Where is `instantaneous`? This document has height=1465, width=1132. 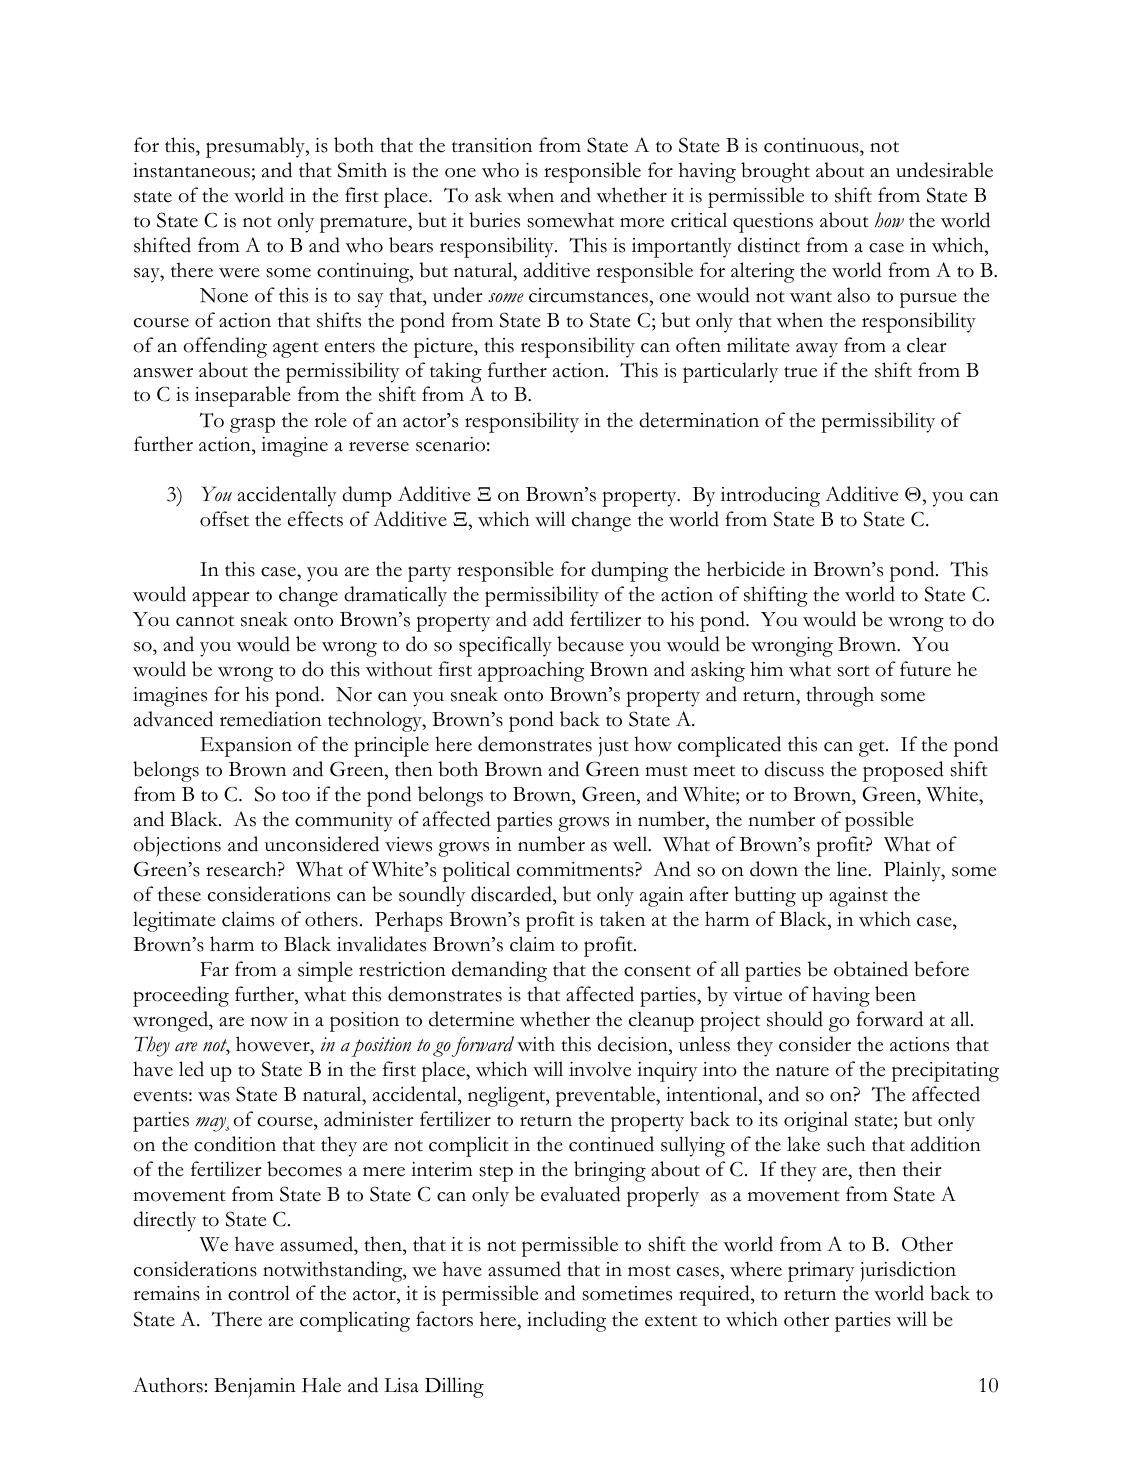 instantaneous is located at coordinates (191, 170).
